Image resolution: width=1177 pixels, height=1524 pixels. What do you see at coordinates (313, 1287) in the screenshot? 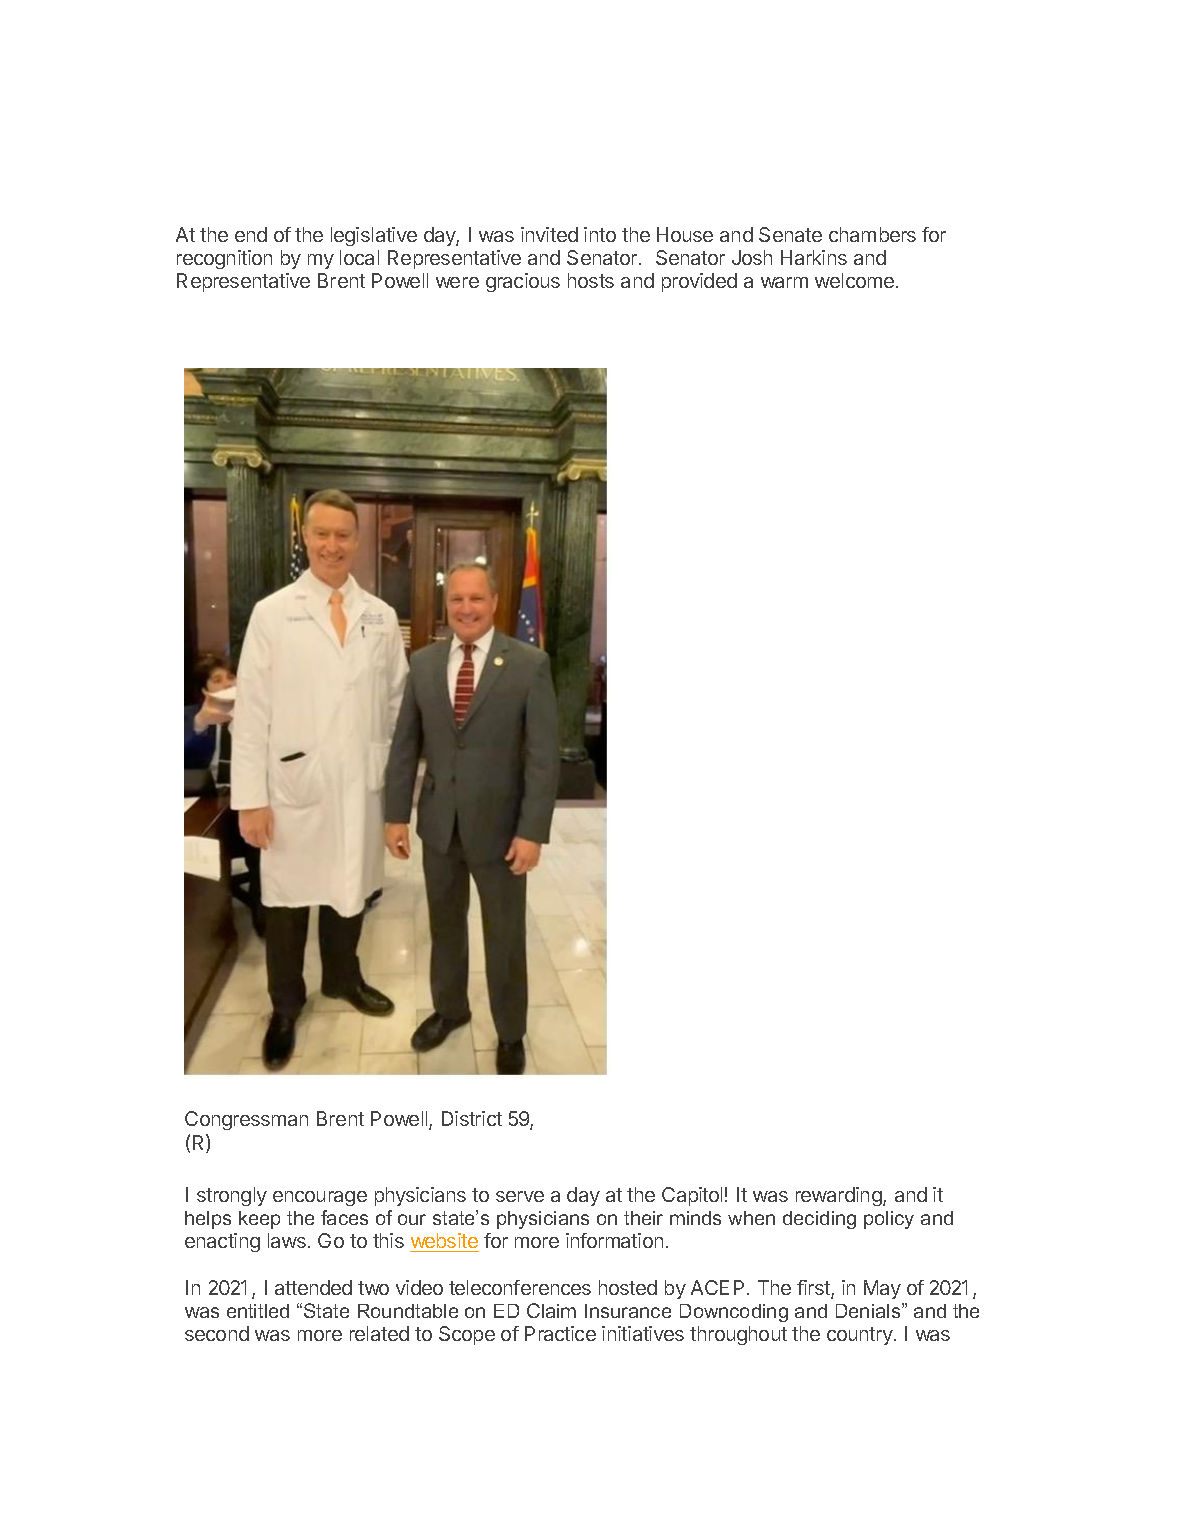
I see `attended` at bounding box center [313, 1287].
